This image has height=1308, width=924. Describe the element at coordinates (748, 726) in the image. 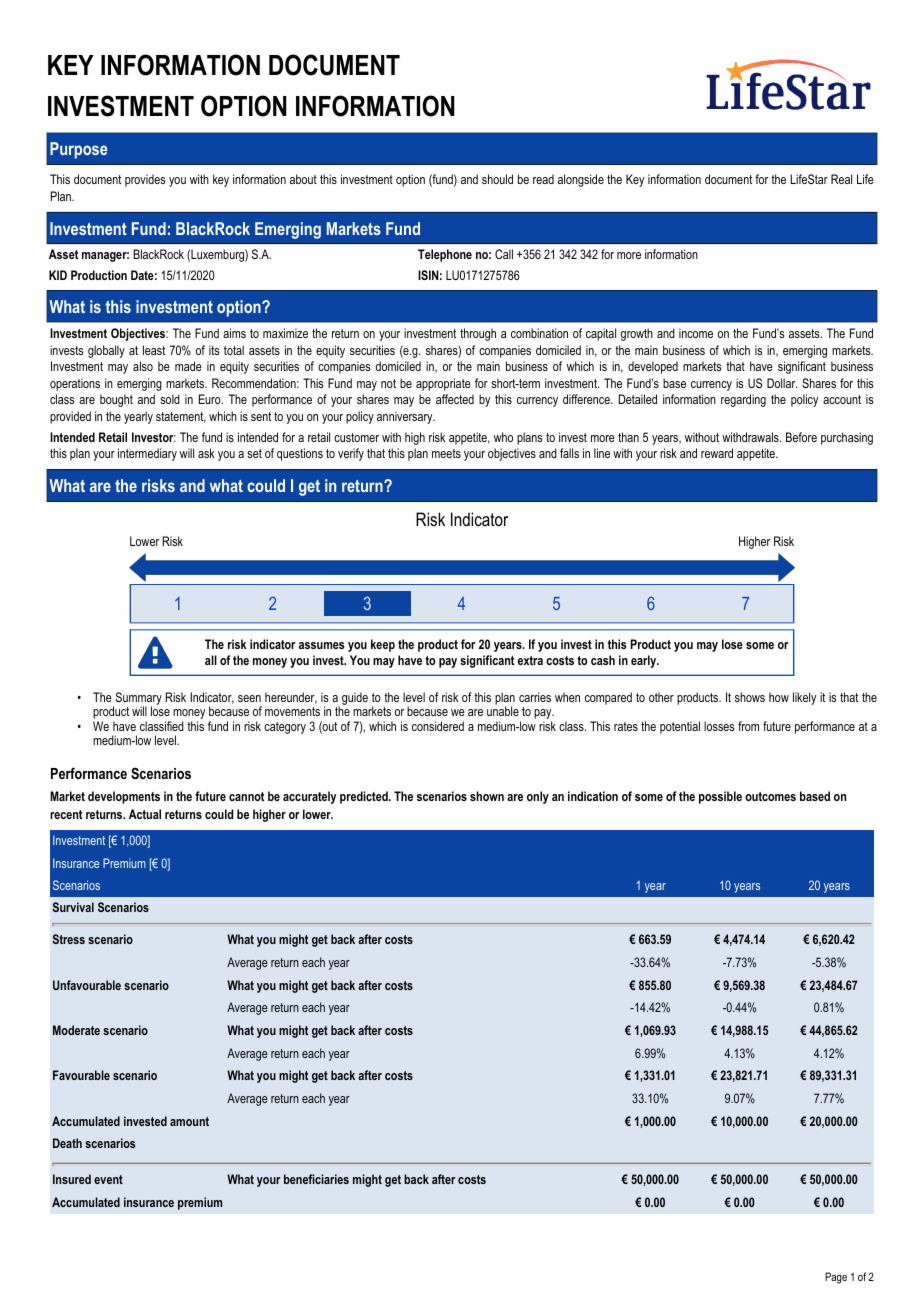

I see `from` at that location.
